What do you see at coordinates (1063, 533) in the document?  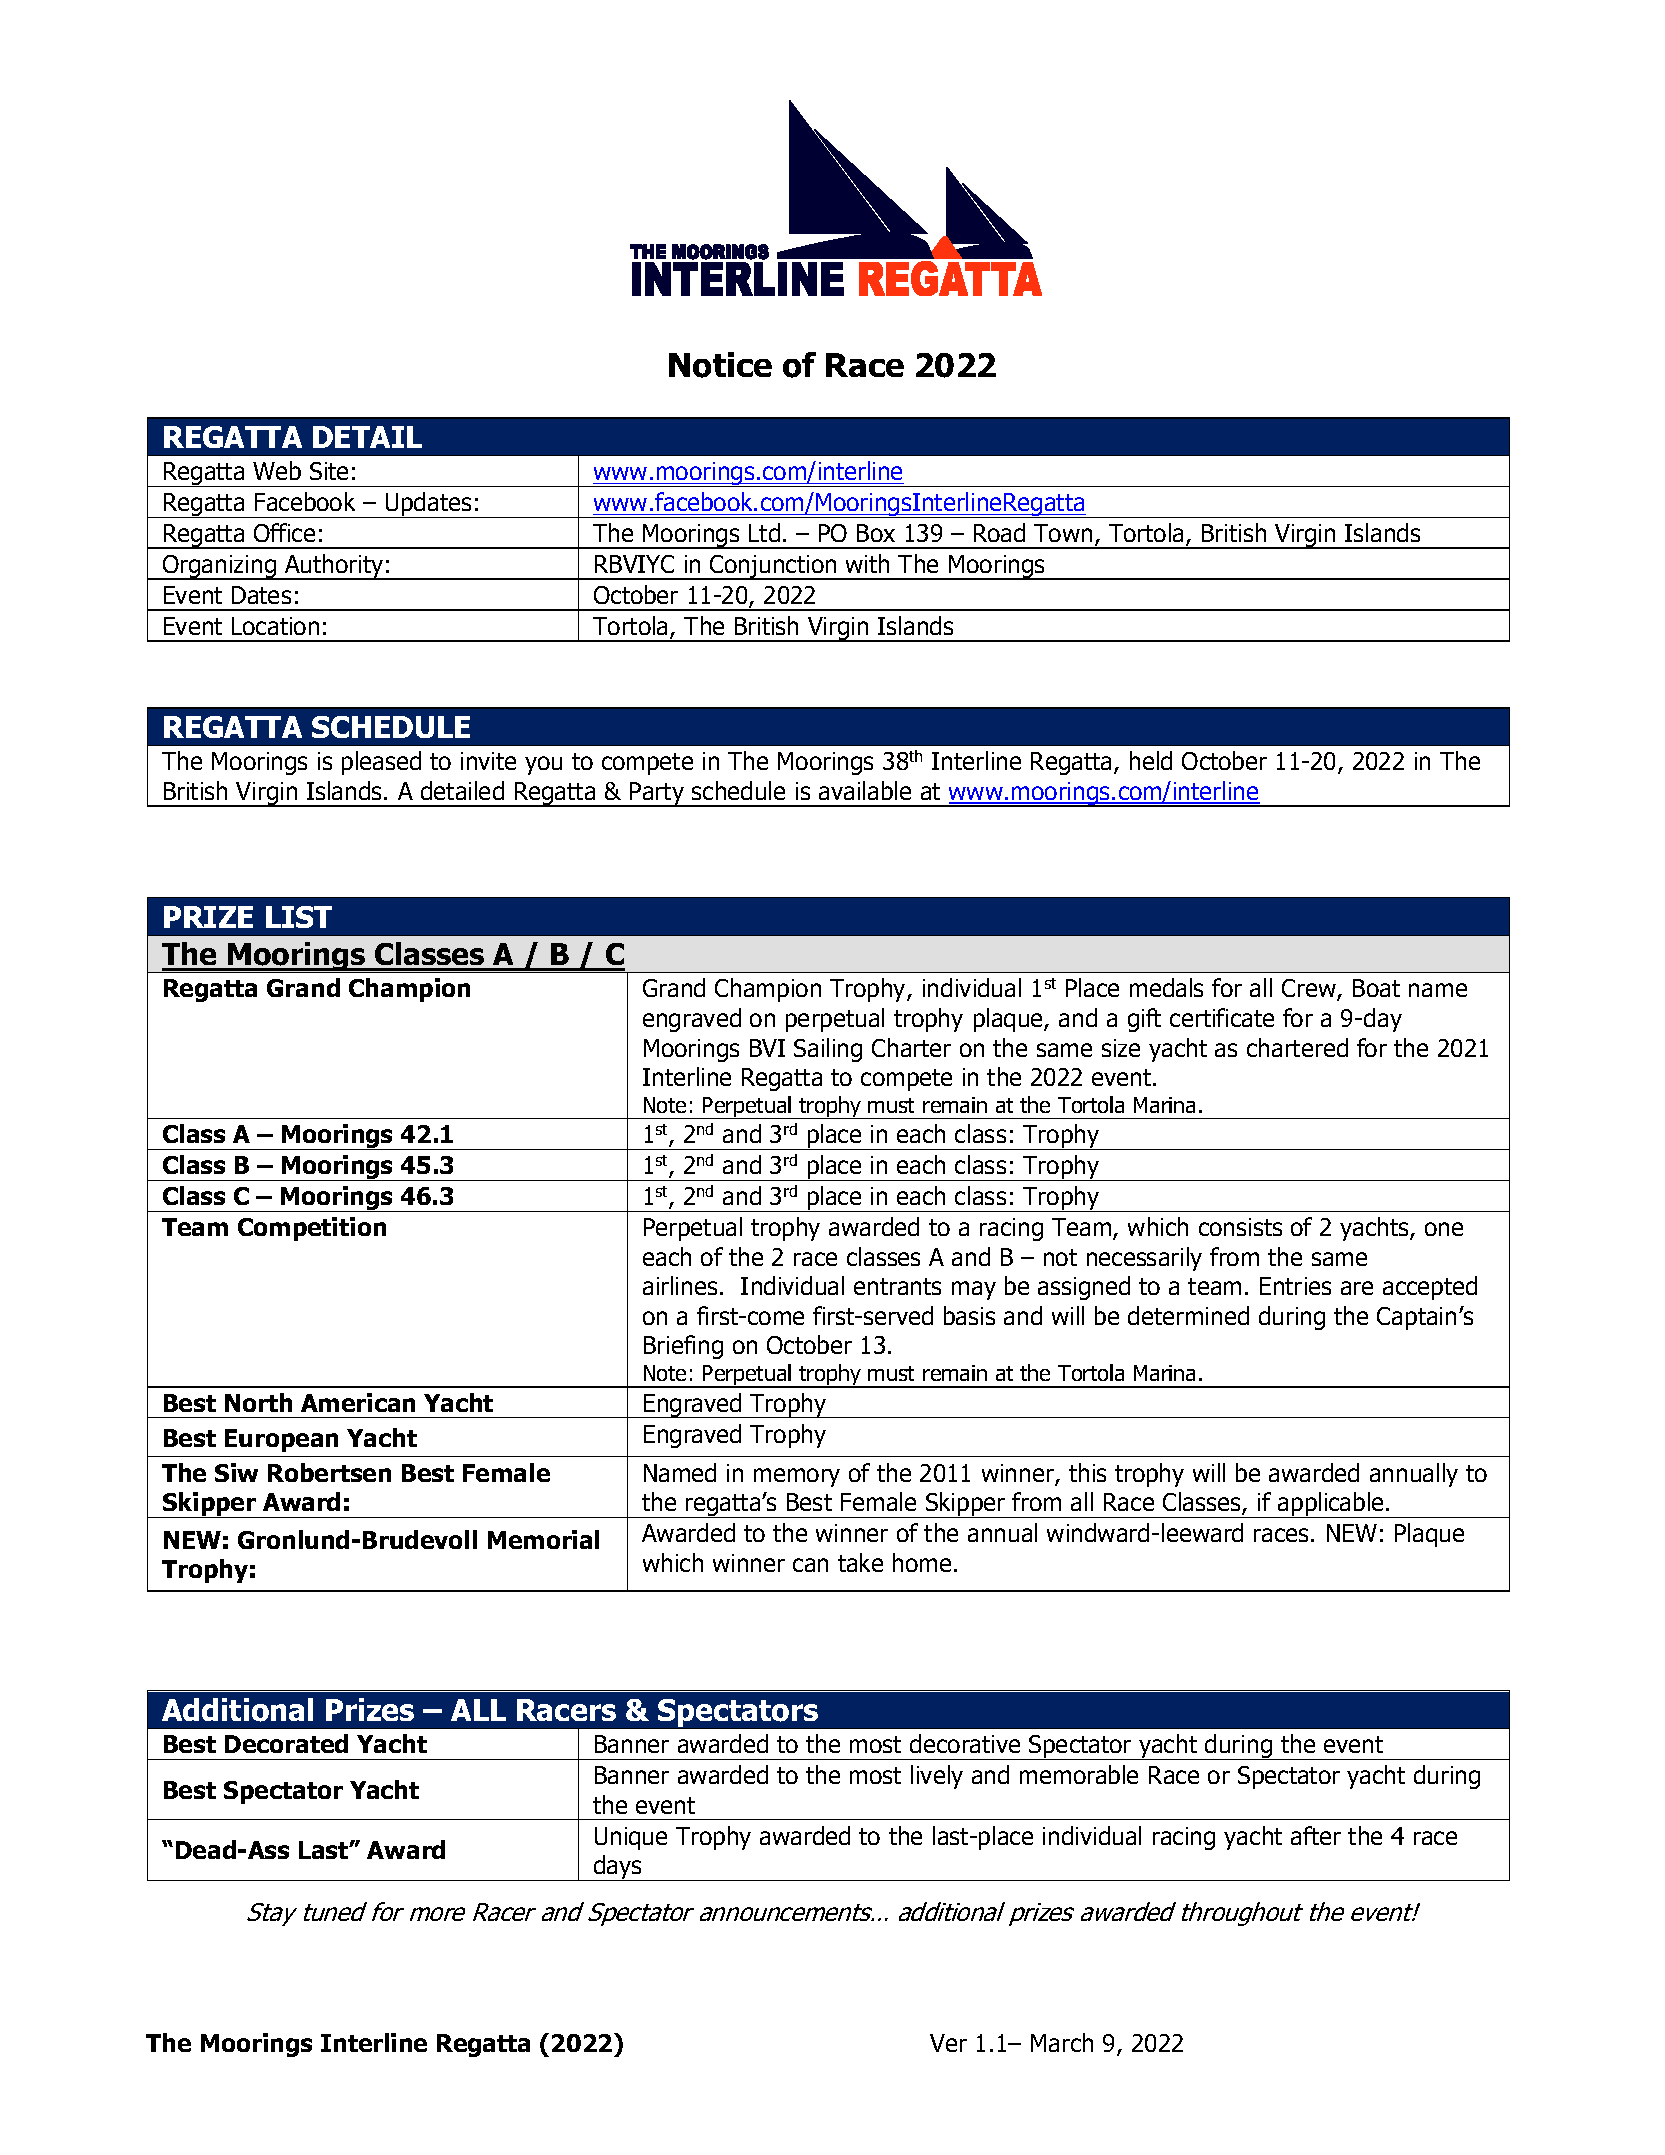 I see `Town` at bounding box center [1063, 533].
